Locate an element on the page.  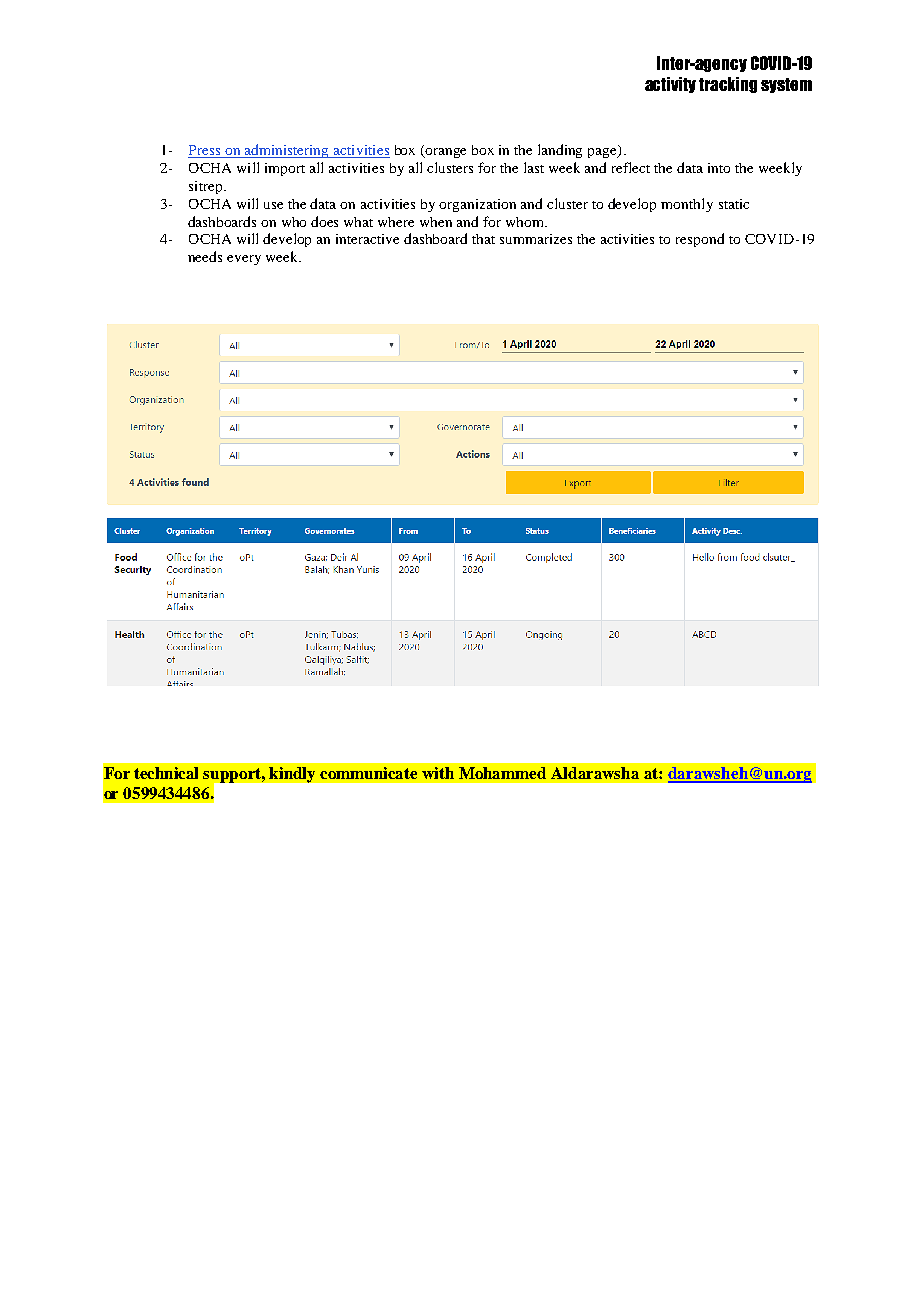
Mohammed is located at coordinates (502, 773).
